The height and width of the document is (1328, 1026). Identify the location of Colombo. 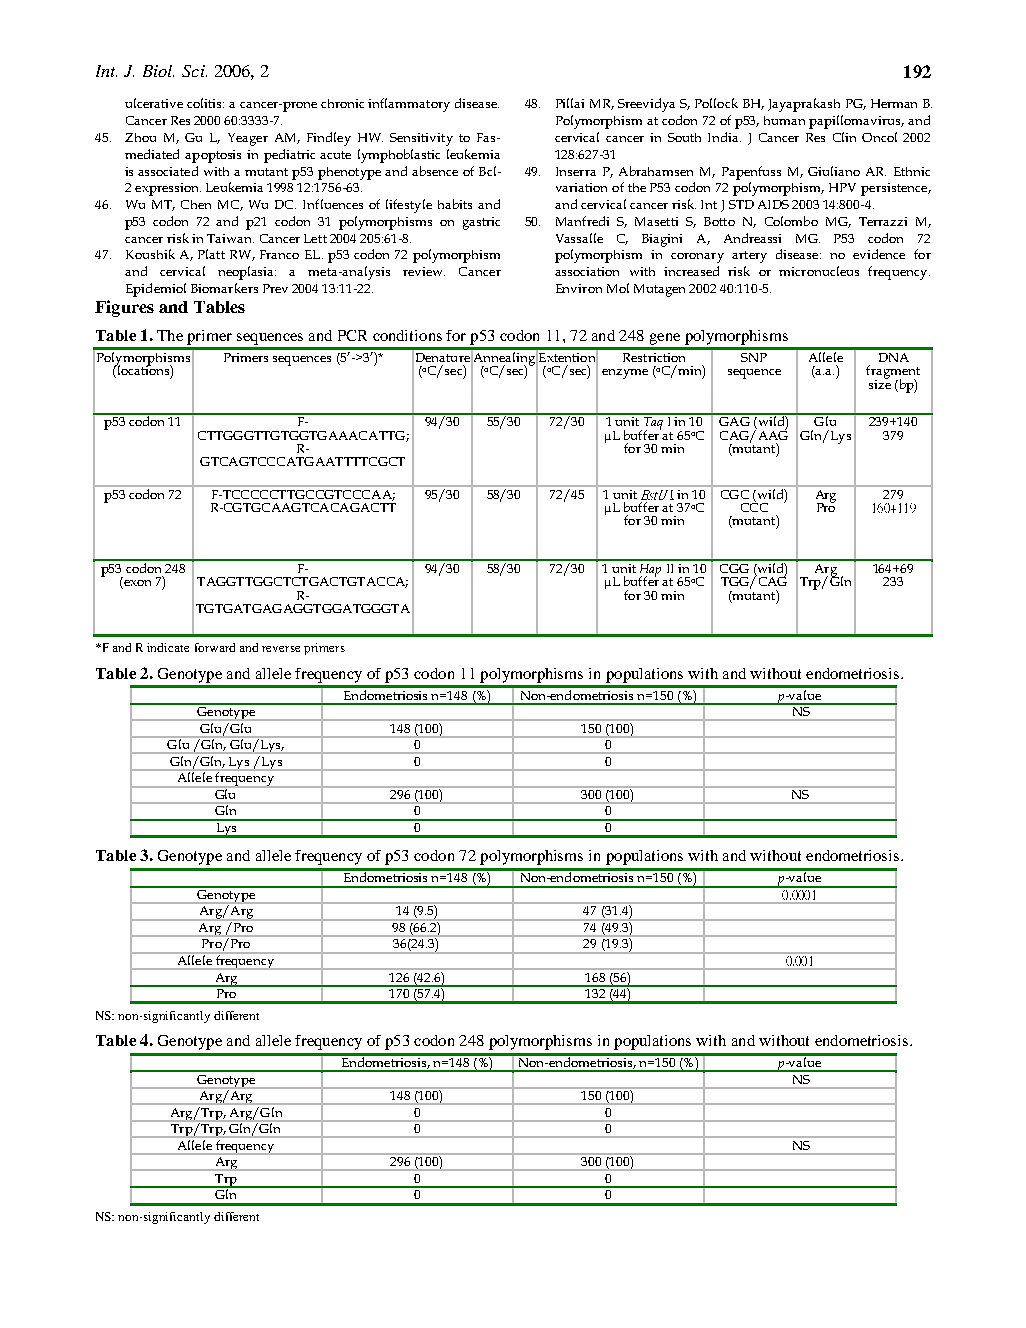
(791, 221).
